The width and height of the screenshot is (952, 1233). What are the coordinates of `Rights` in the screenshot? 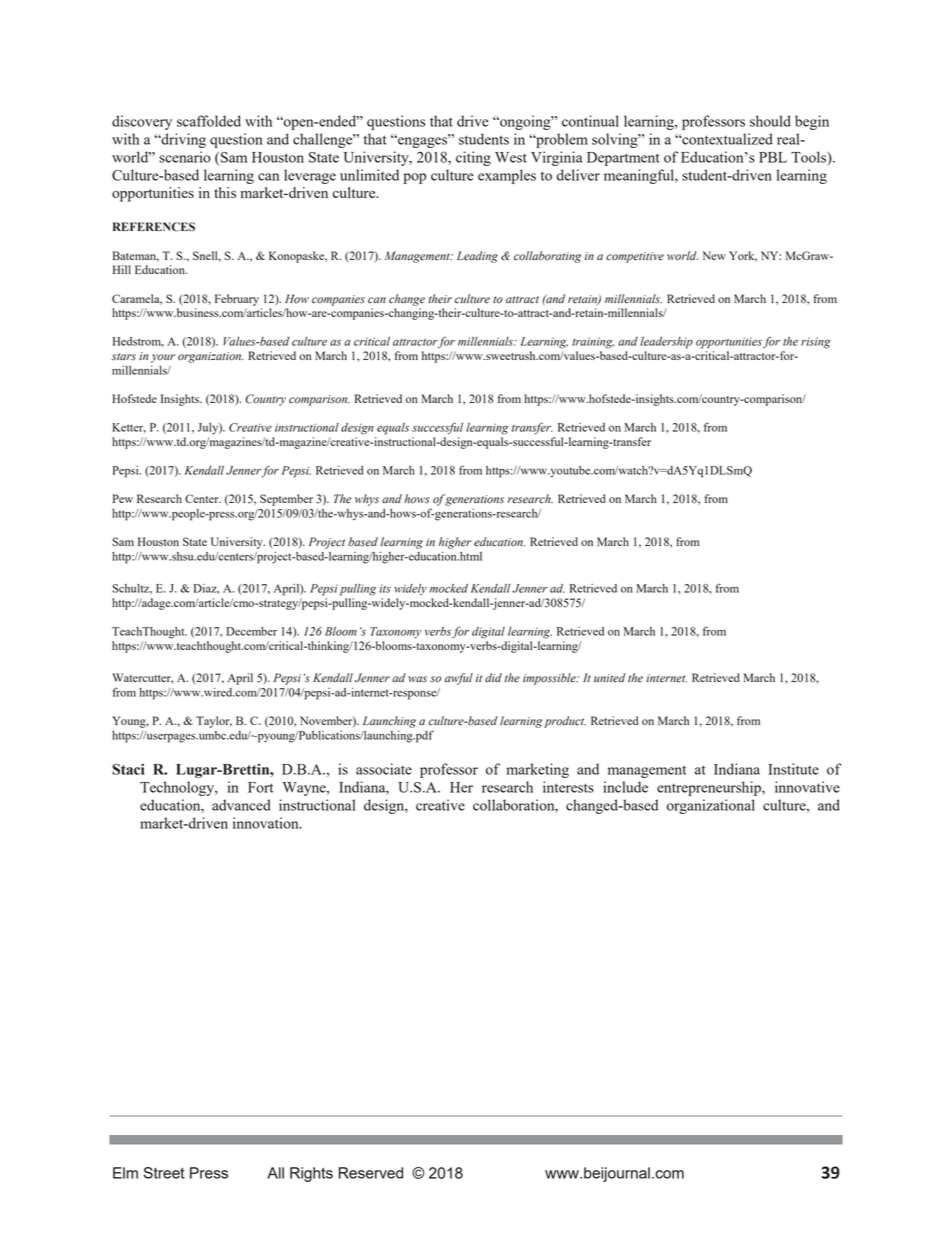 It's located at (311, 1174).
